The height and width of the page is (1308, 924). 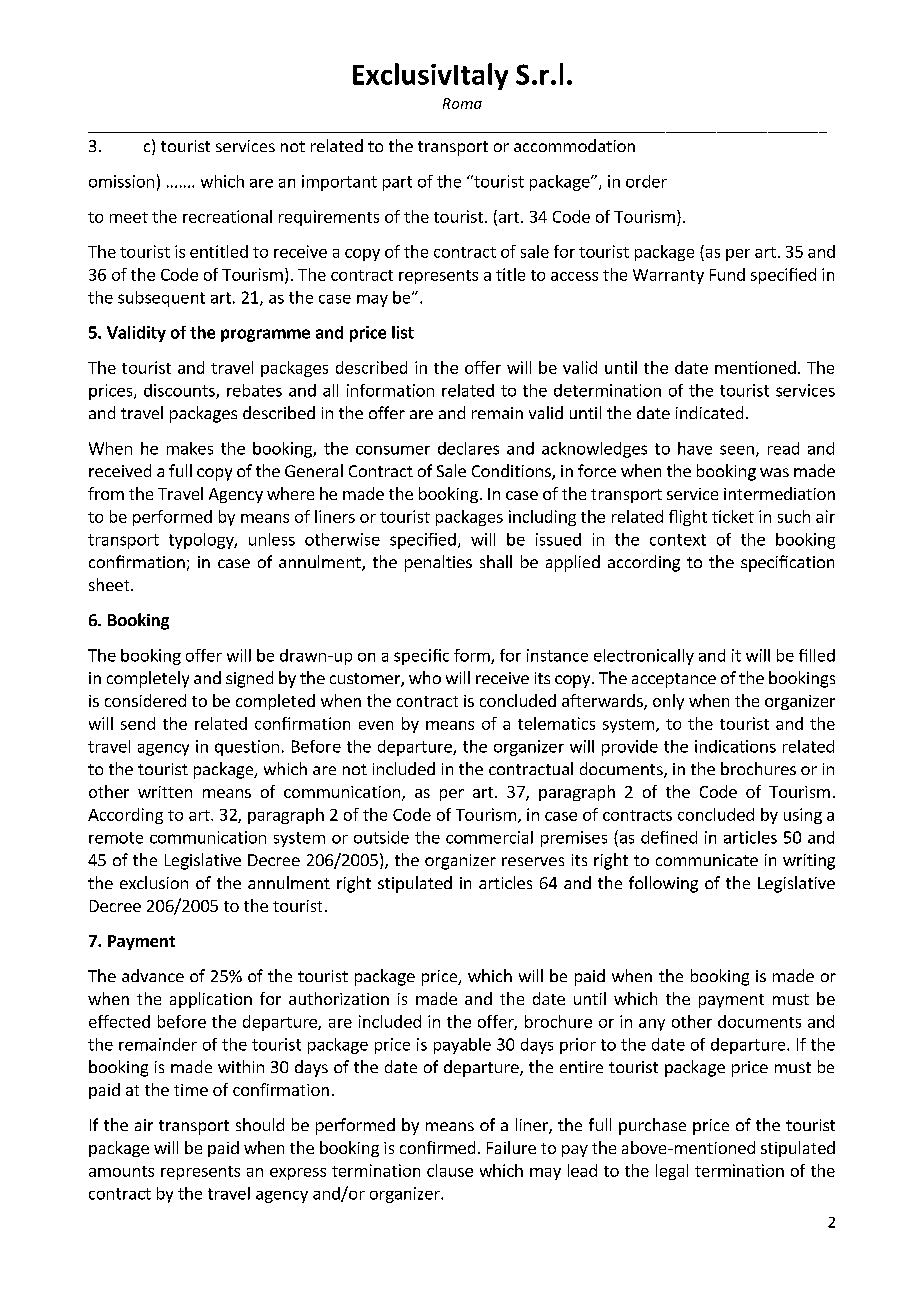 I want to click on time, so click(x=191, y=1090).
